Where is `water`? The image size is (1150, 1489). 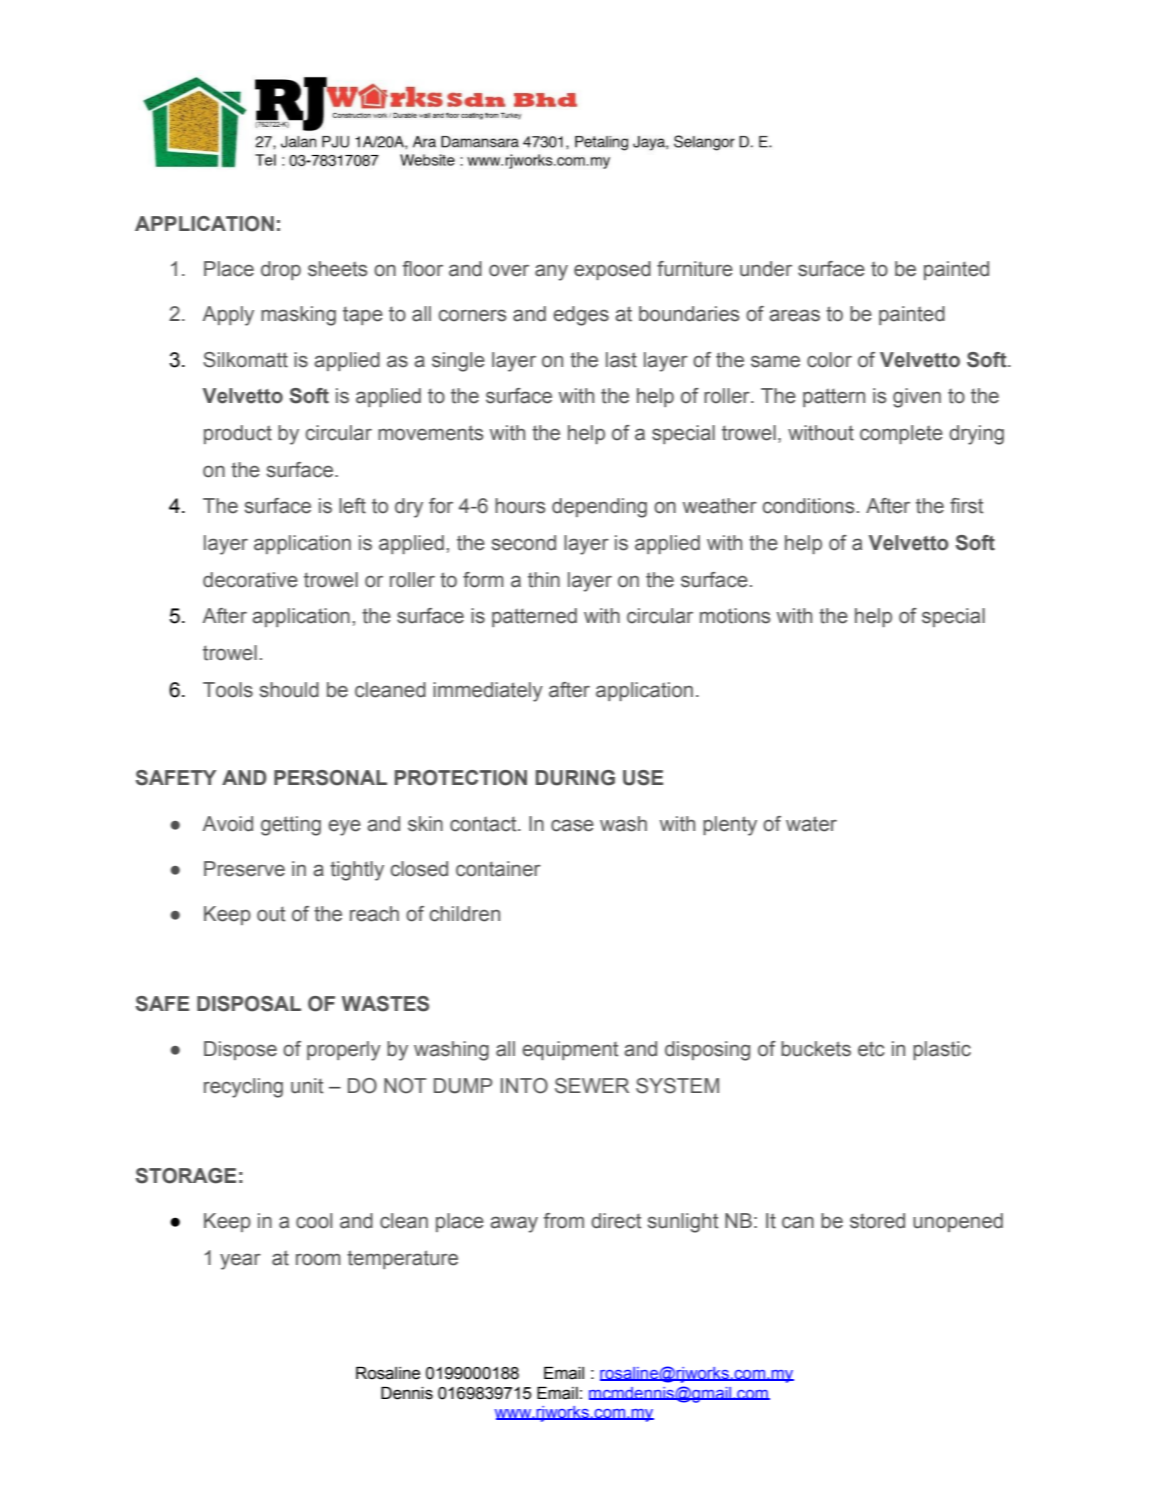 water is located at coordinates (811, 824).
